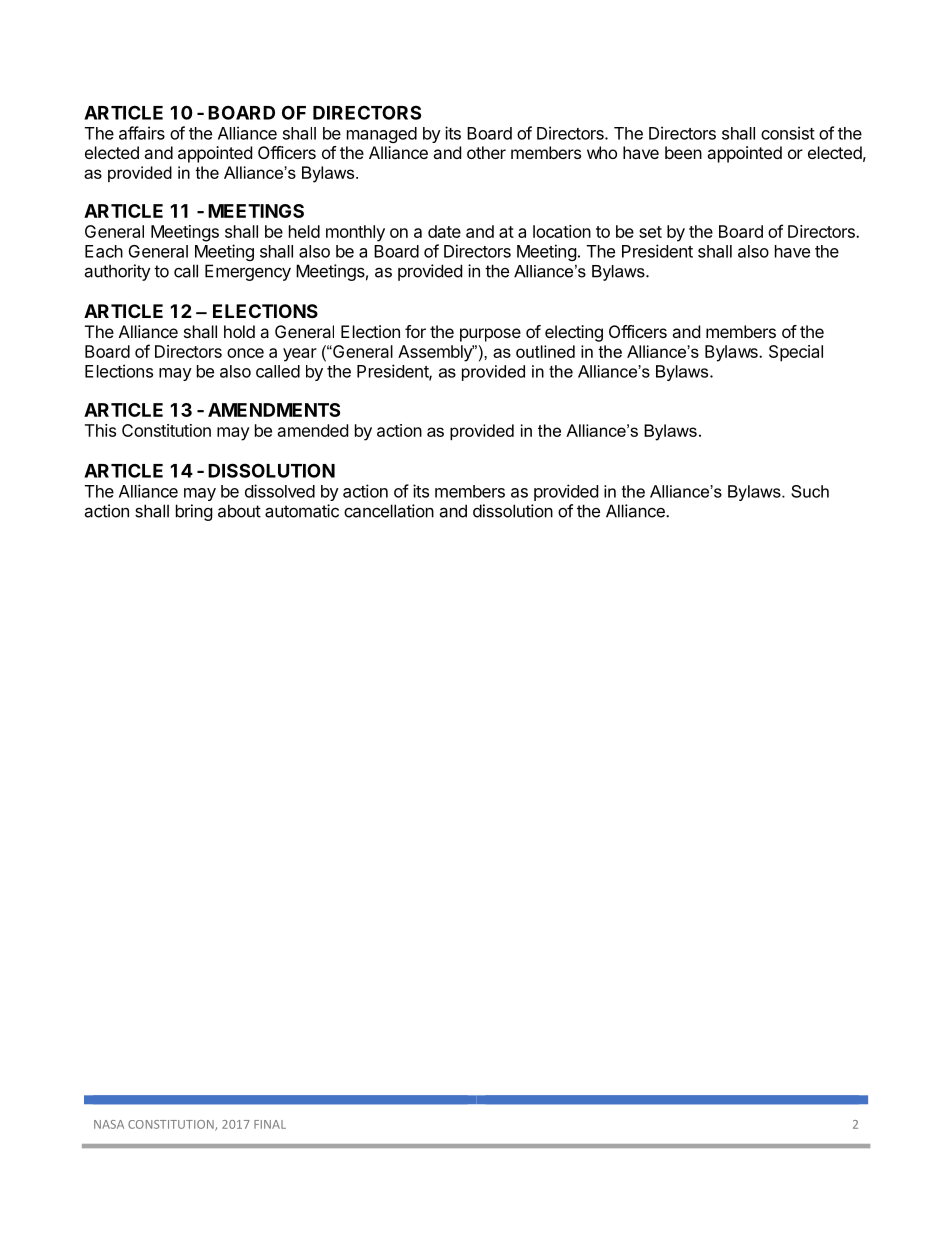 The height and width of the screenshot is (1233, 952). What do you see at coordinates (810, 491) in the screenshot?
I see `Such` at bounding box center [810, 491].
